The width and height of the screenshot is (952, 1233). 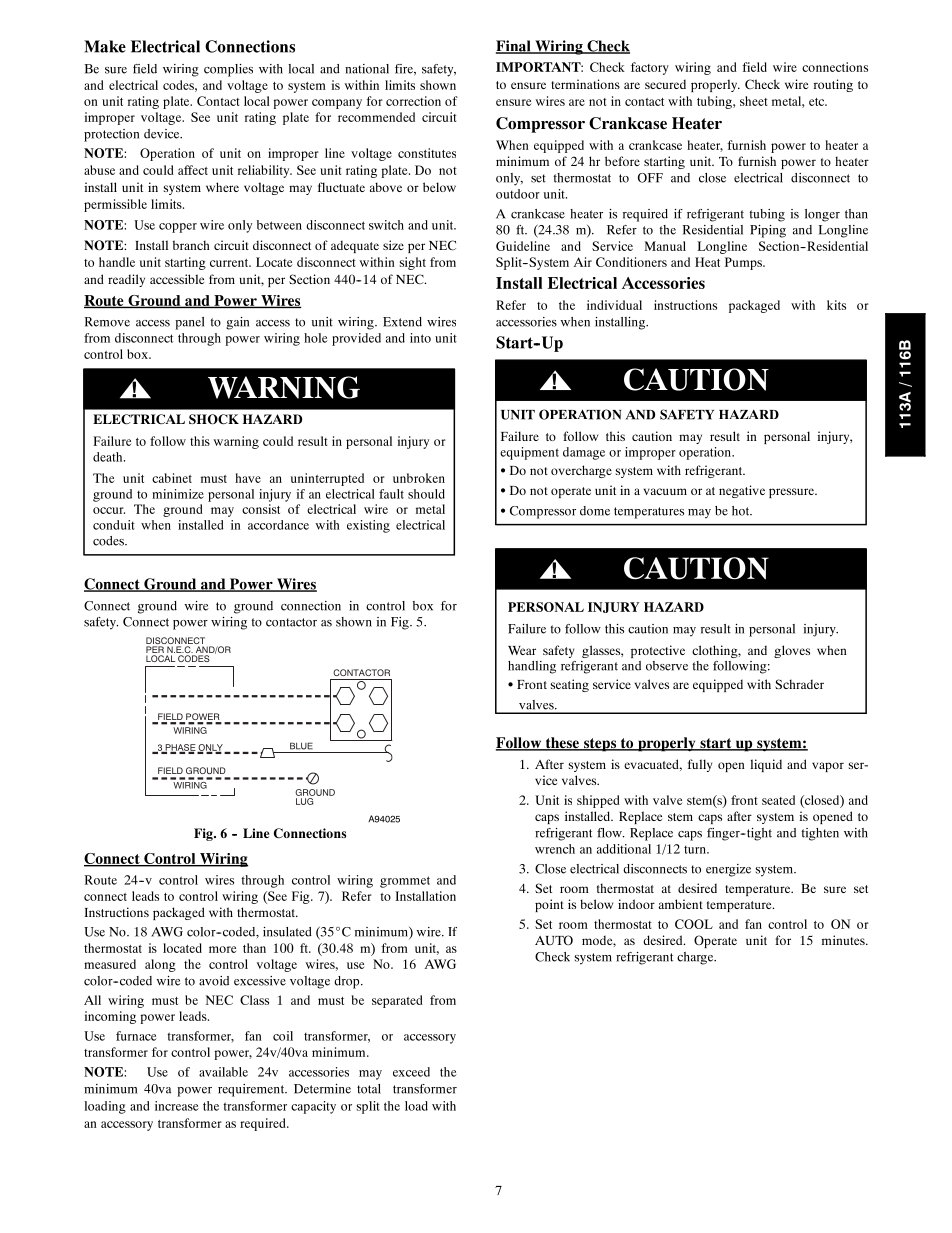 I want to click on seated, so click(x=778, y=800).
